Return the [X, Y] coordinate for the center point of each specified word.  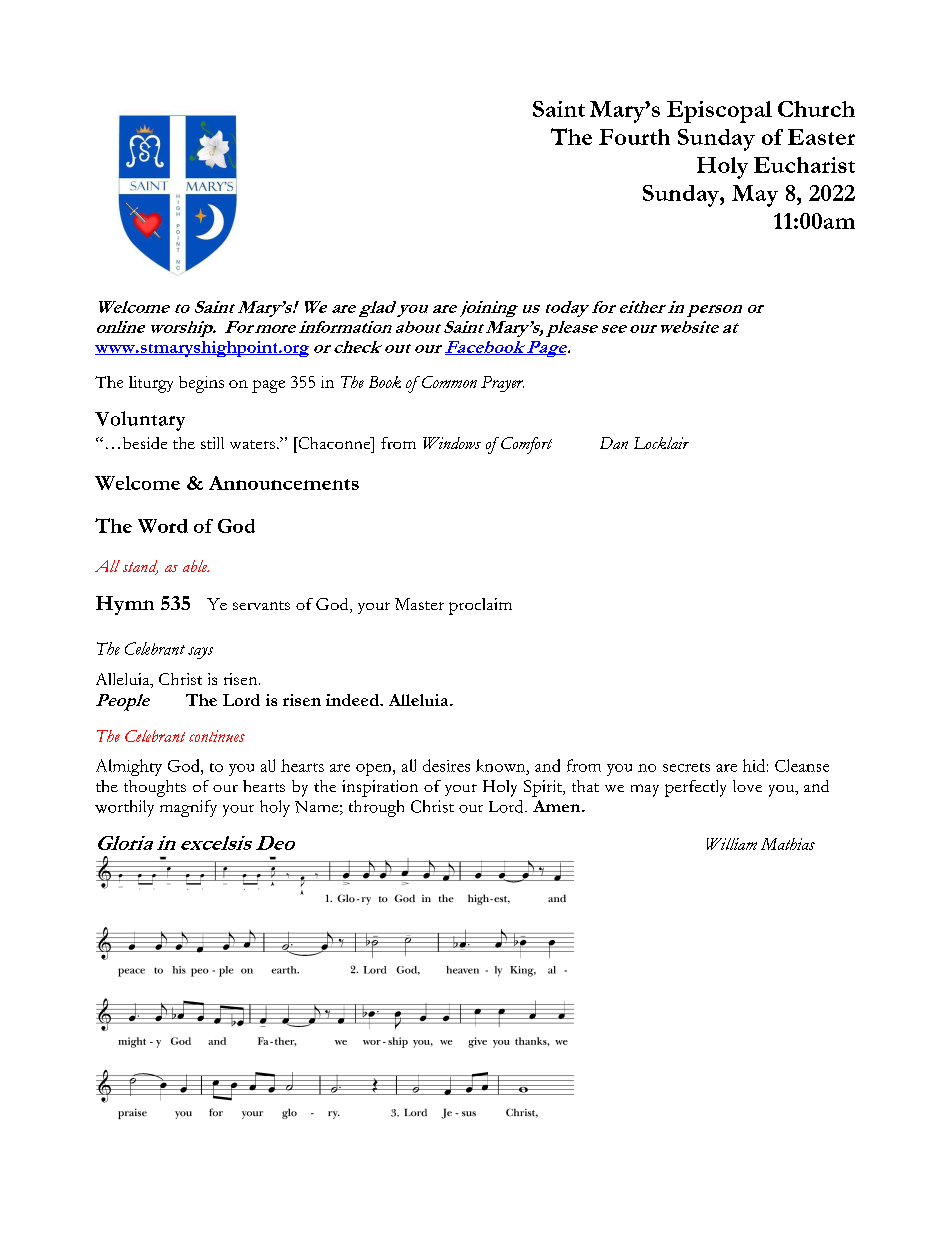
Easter [821, 137]
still [212, 443]
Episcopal [719, 112]
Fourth [634, 137]
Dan [614, 443]
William [732, 844]
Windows [452, 443]
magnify [188, 808]
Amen [556, 806]
